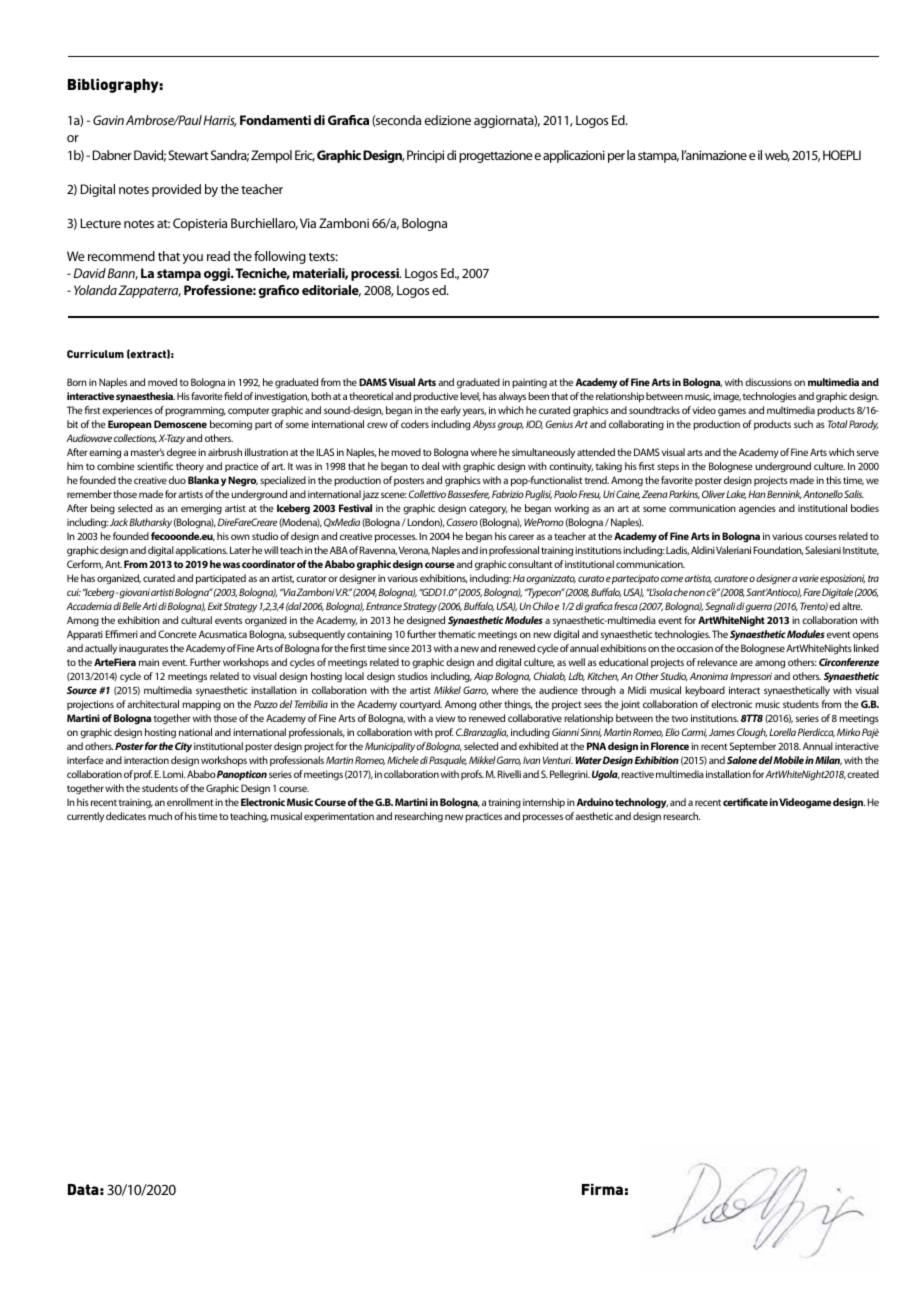  I want to click on internship, so click(544, 803).
